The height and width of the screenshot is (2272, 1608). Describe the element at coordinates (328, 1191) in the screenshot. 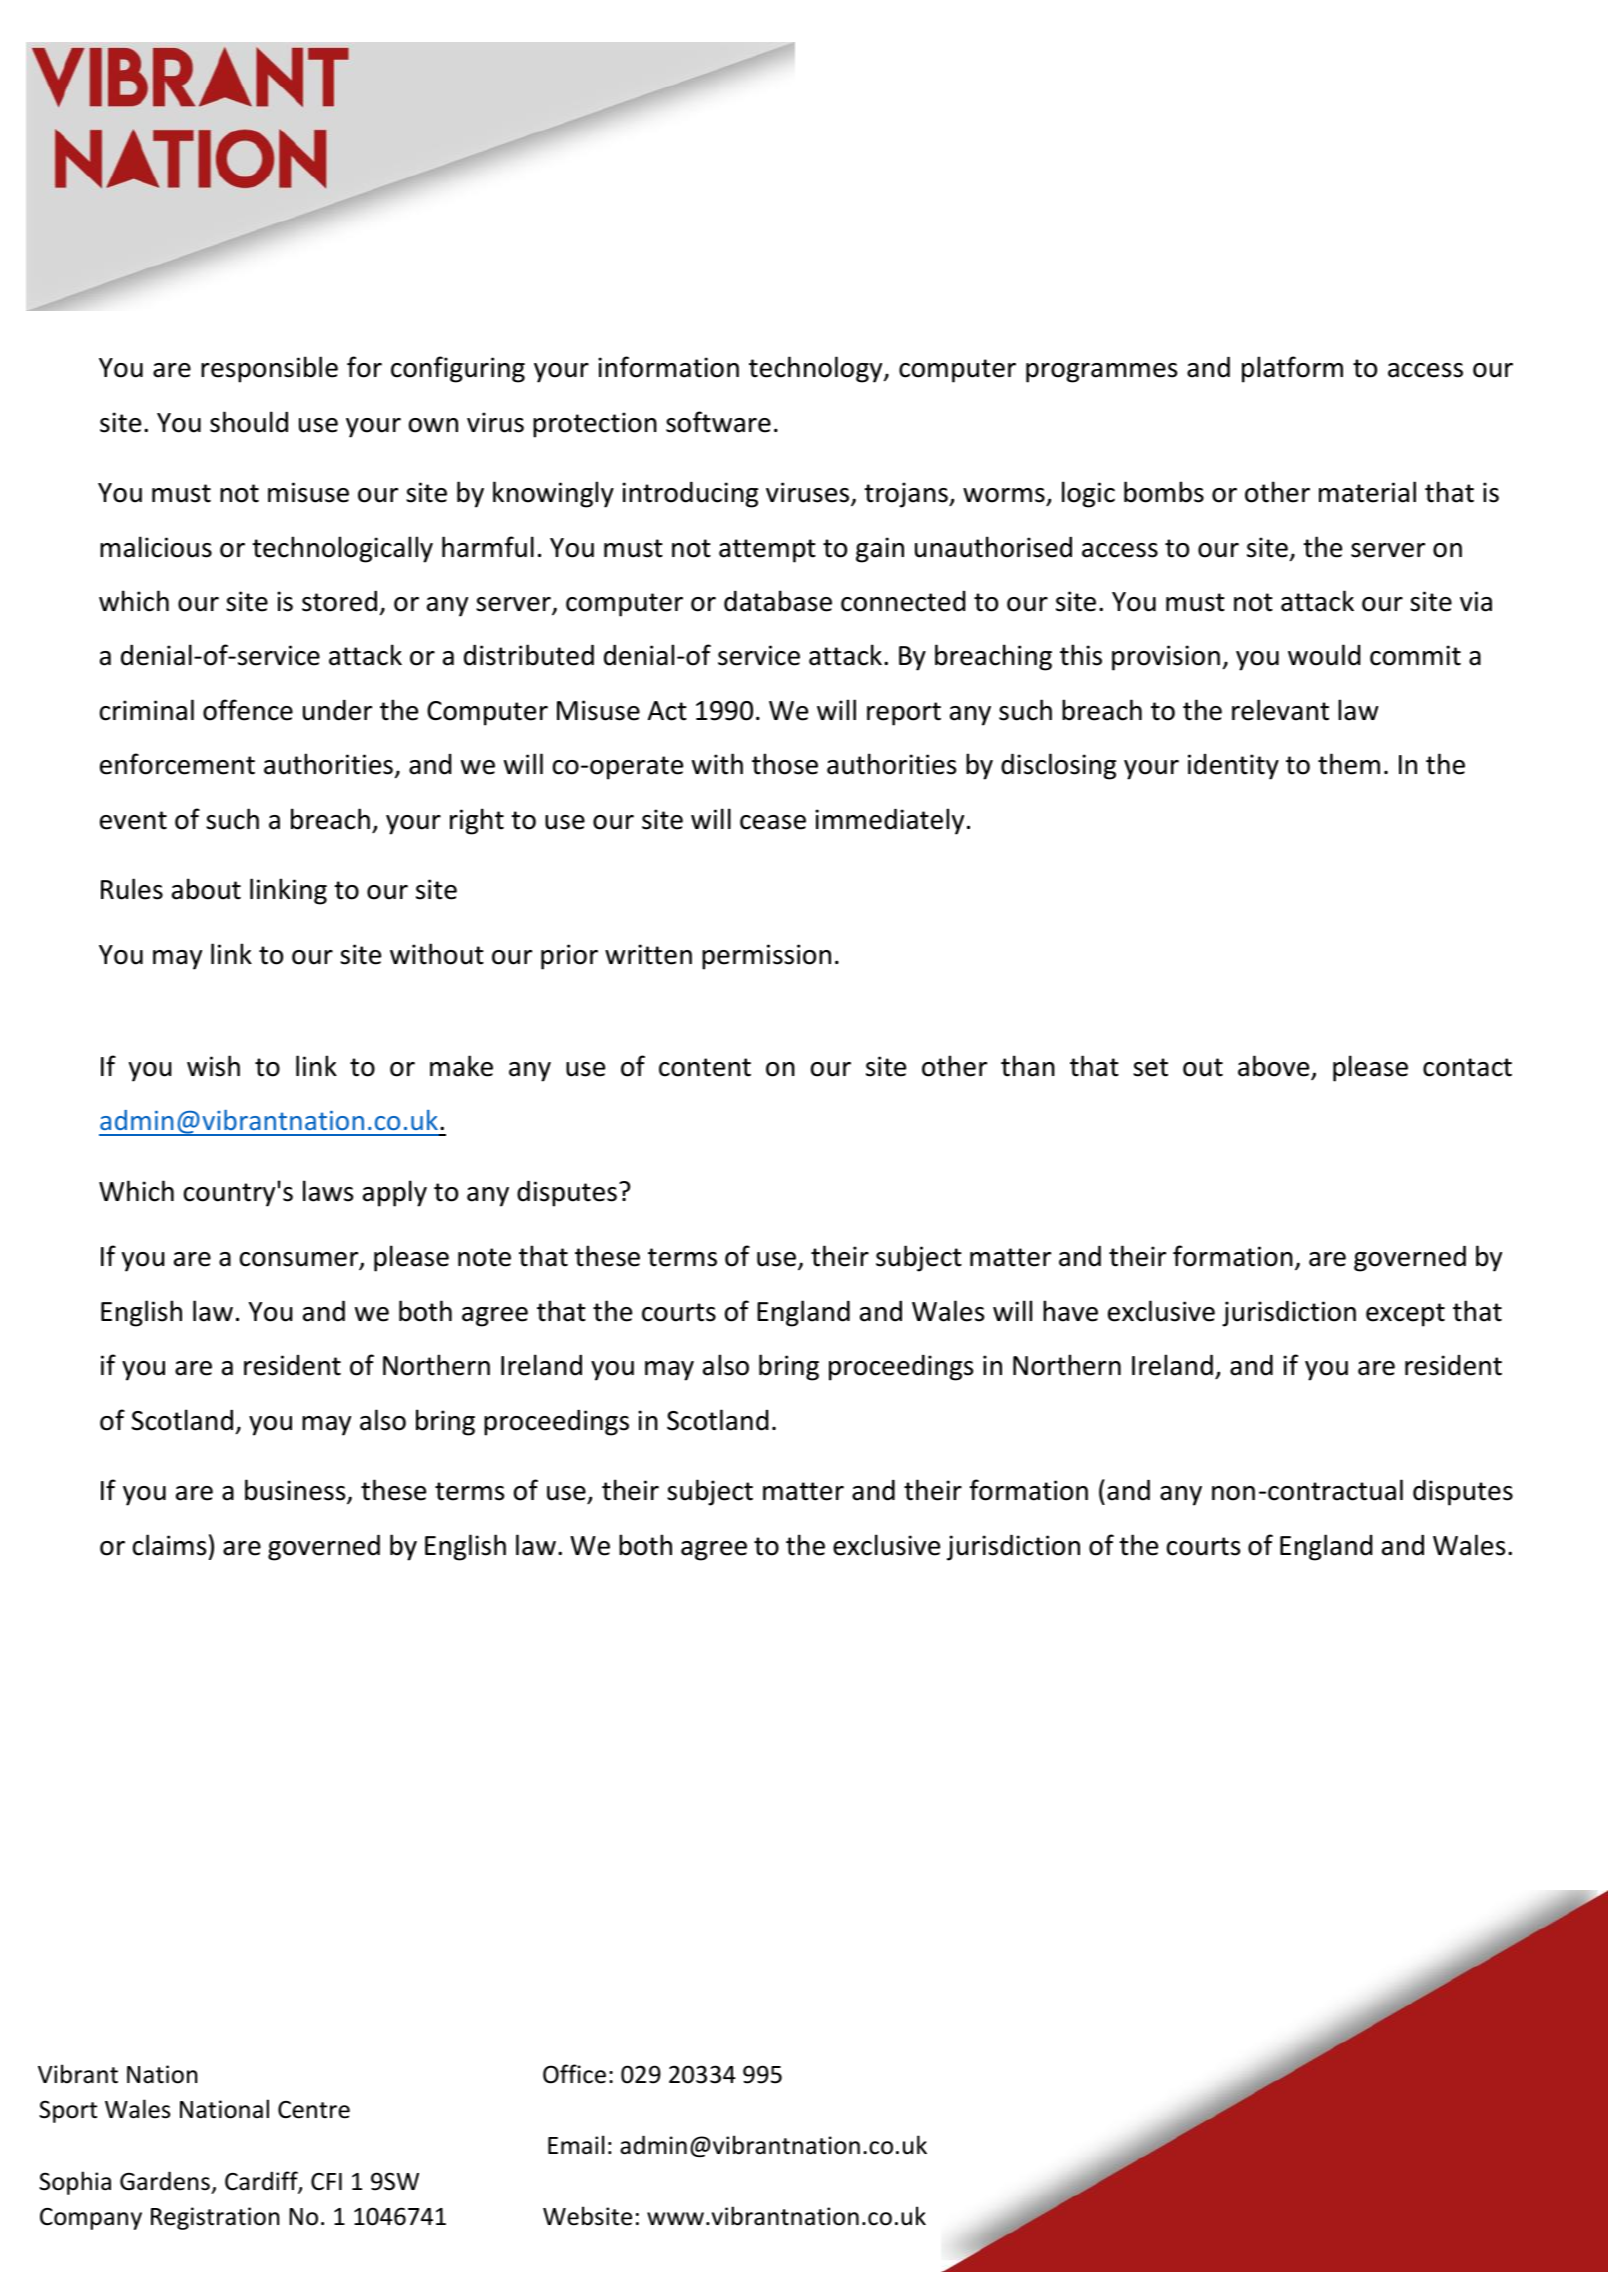

I see `laws` at that location.
